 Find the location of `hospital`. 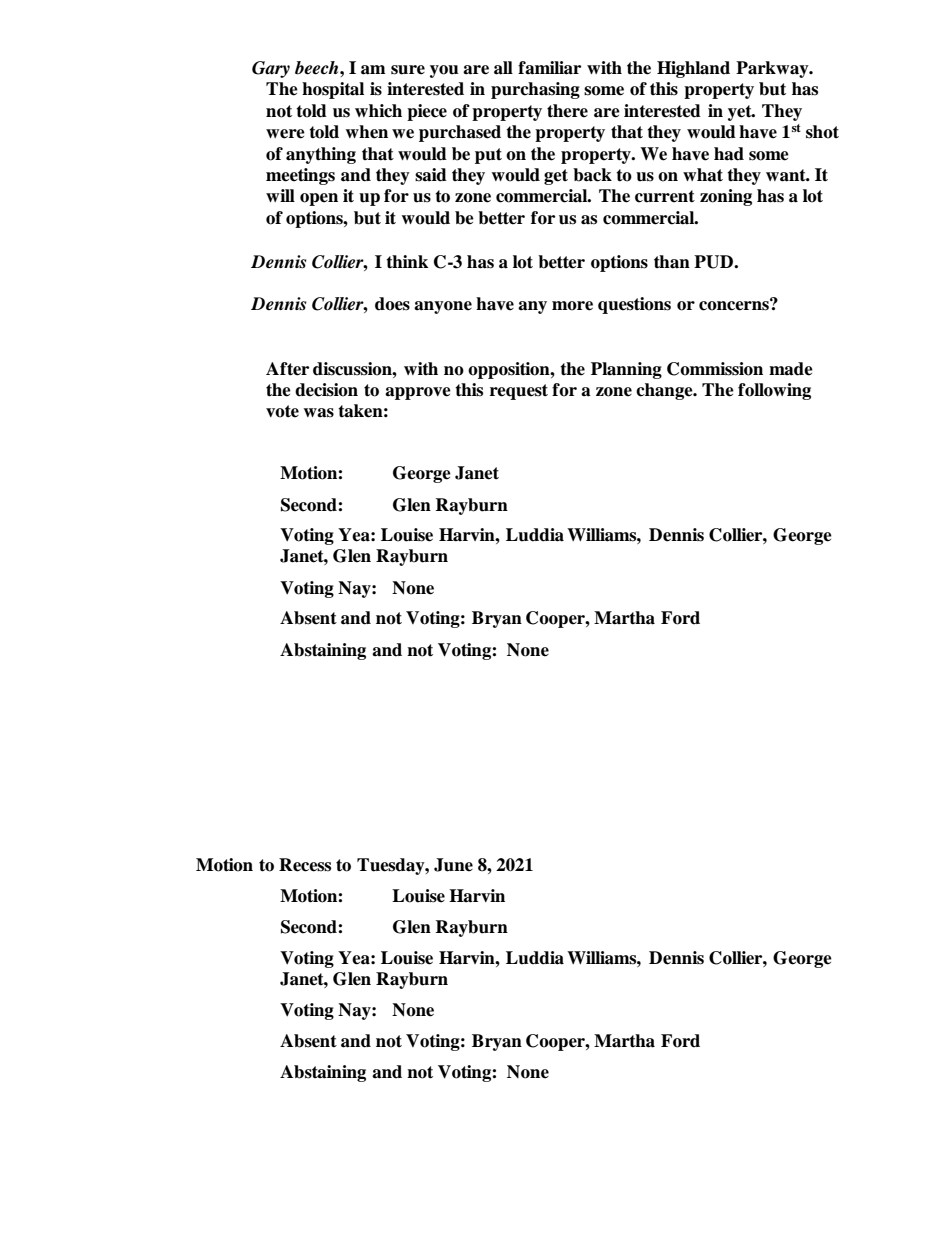

hospital is located at coordinates (333, 90).
